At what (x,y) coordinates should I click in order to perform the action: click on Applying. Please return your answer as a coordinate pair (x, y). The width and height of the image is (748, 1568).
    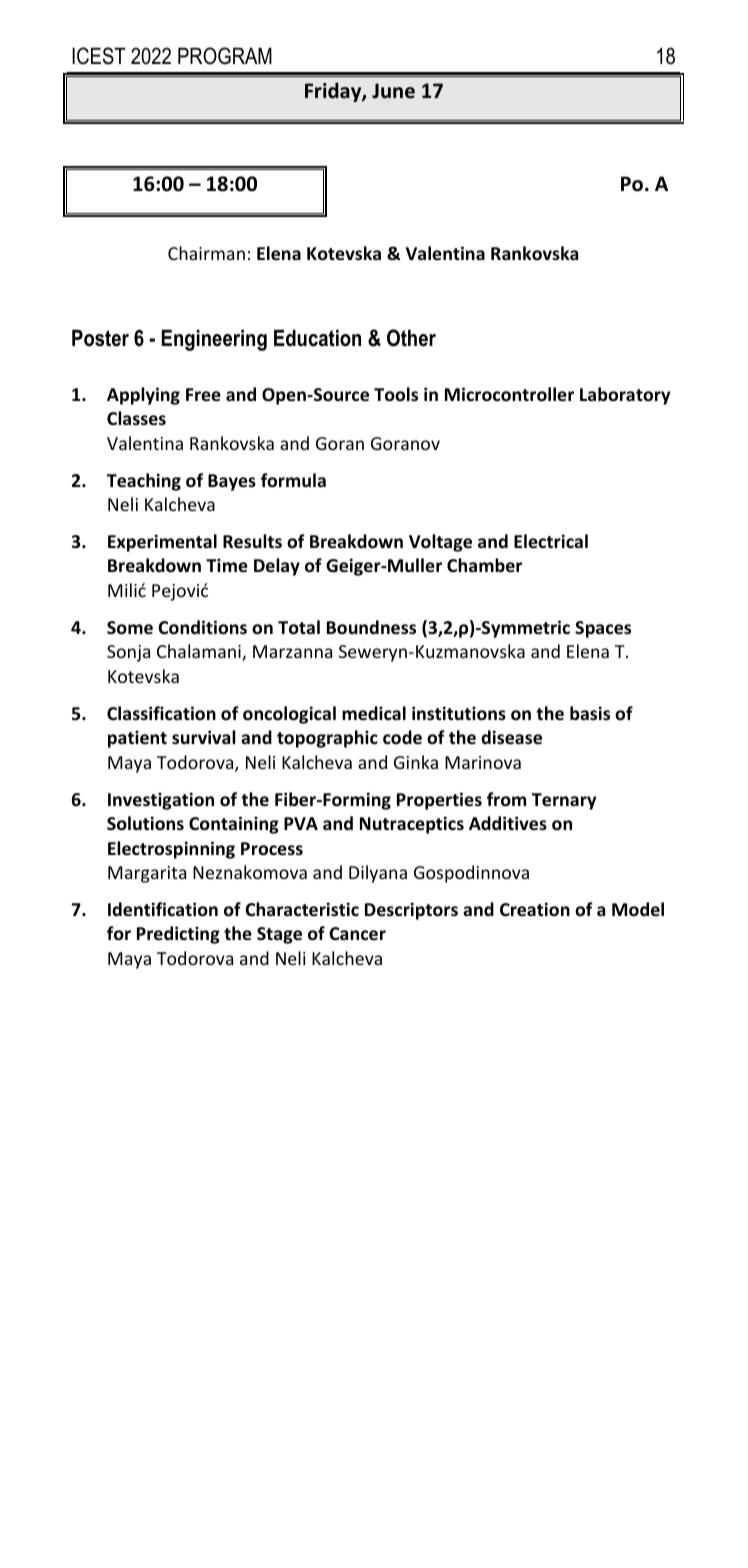
    Looking at the image, I should click on (143, 396).
